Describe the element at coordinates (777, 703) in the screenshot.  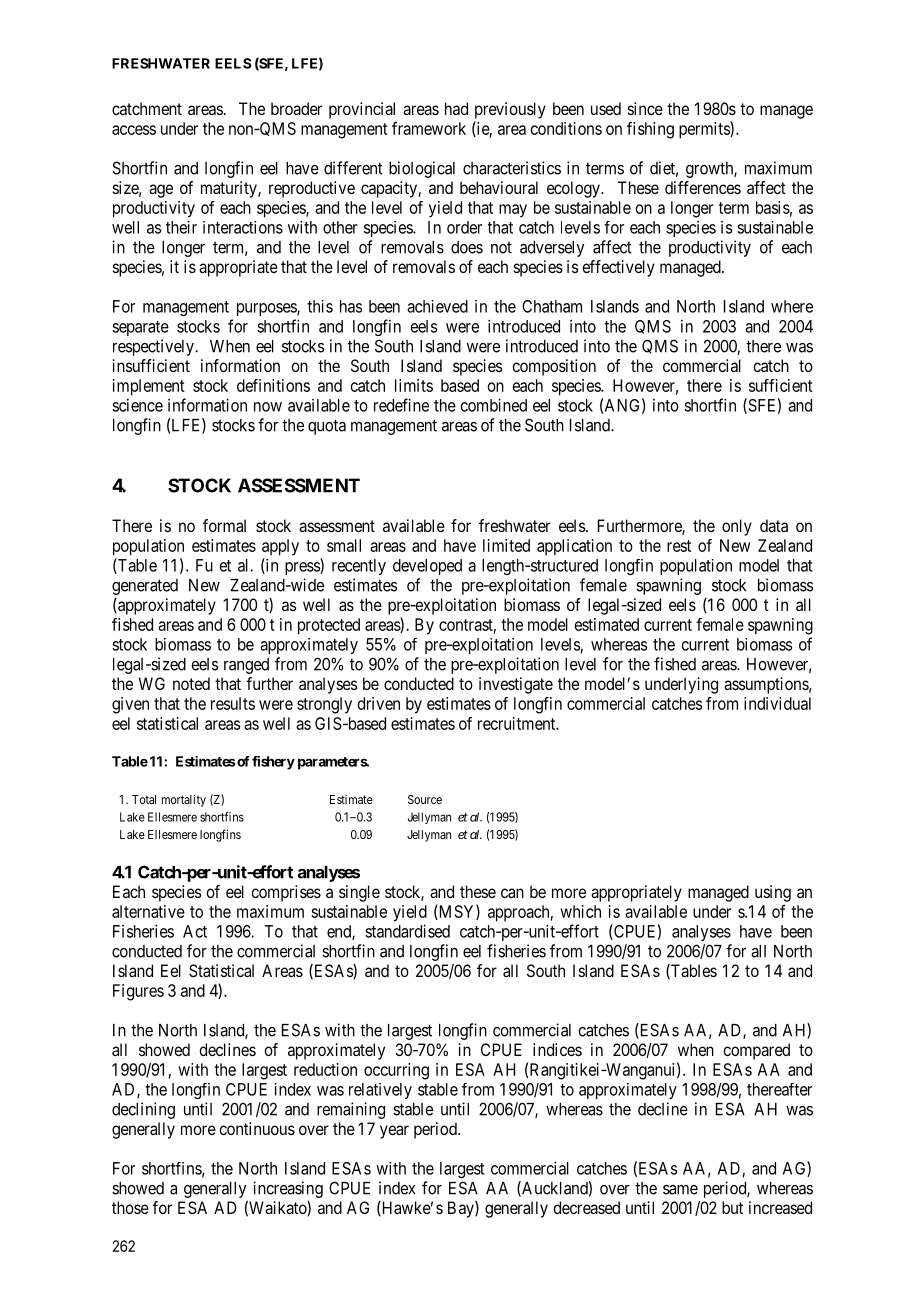
I see `individual` at that location.
